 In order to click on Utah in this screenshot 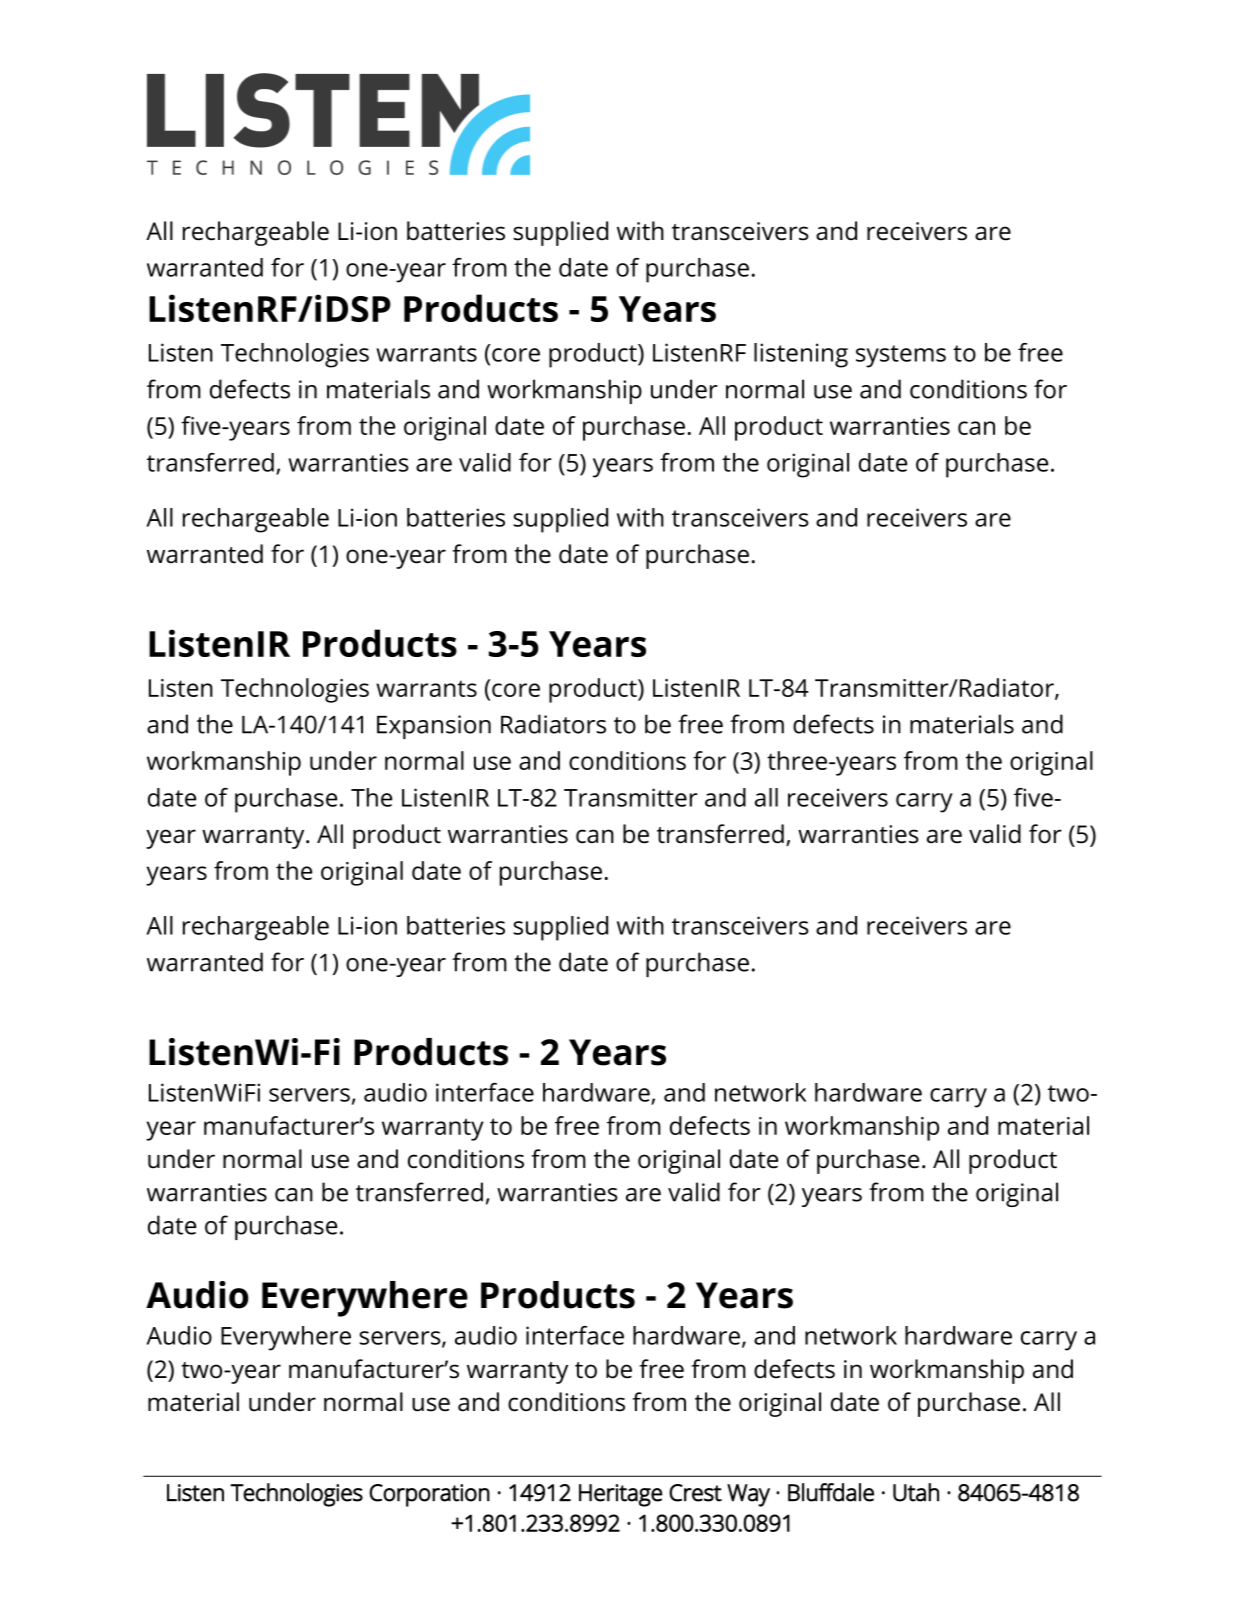, I will do `click(916, 1492)`.
